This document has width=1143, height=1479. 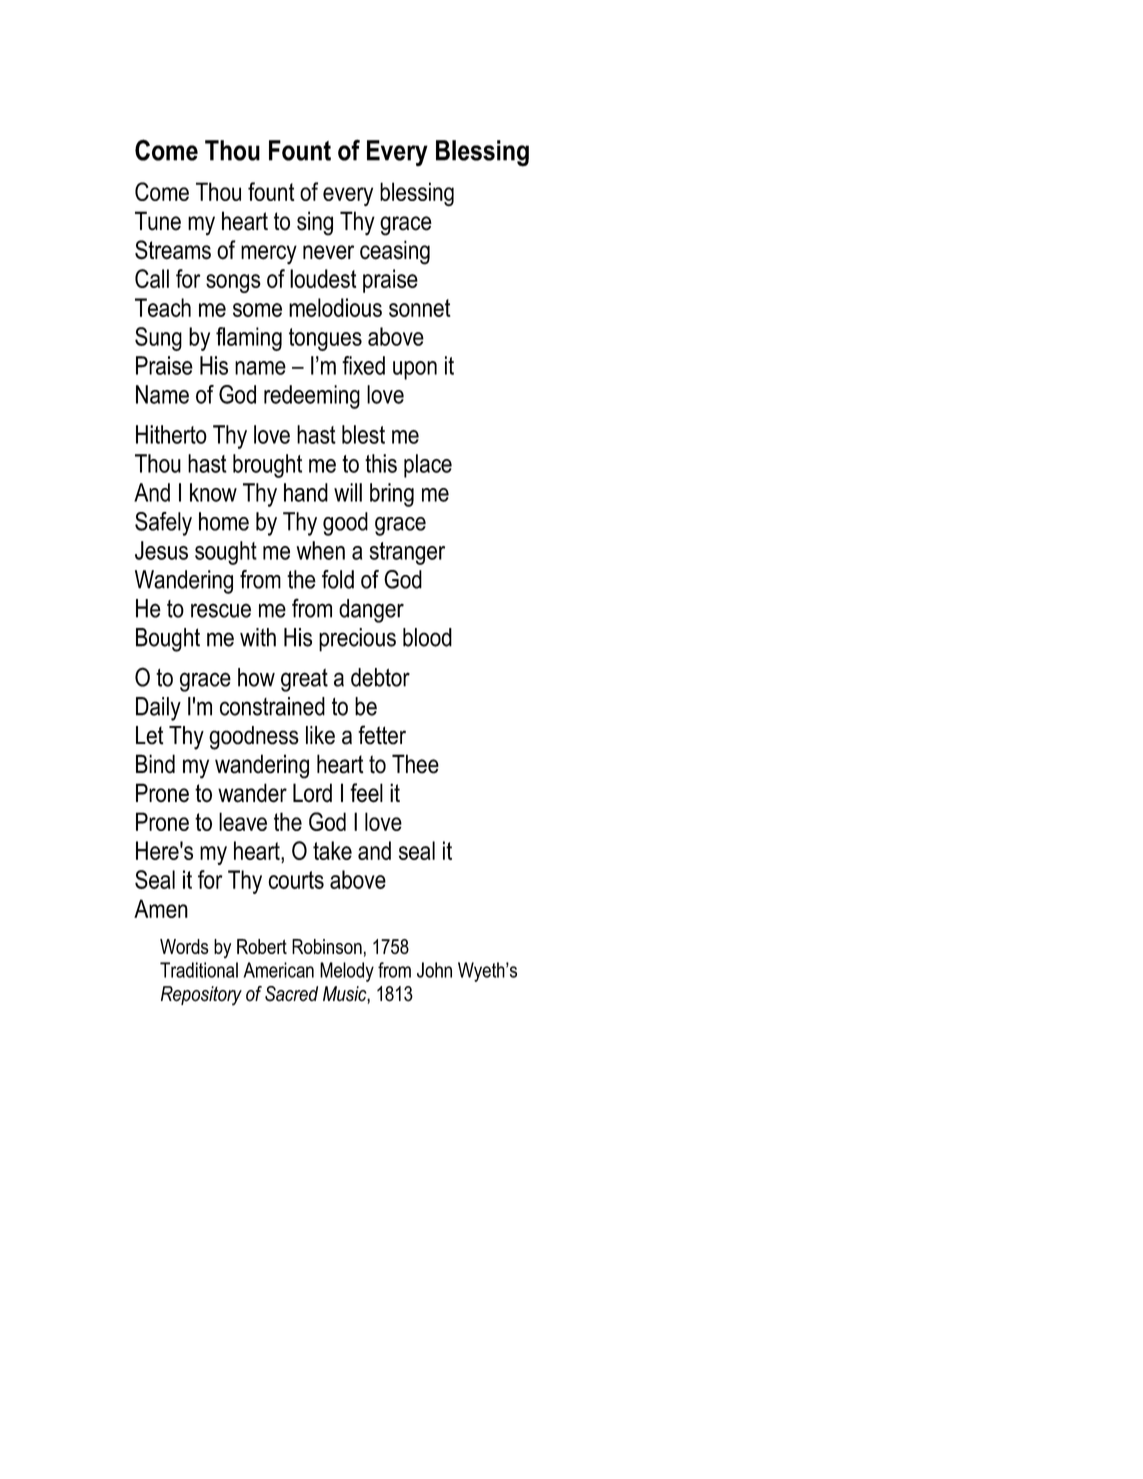 I want to click on know, so click(x=213, y=492).
